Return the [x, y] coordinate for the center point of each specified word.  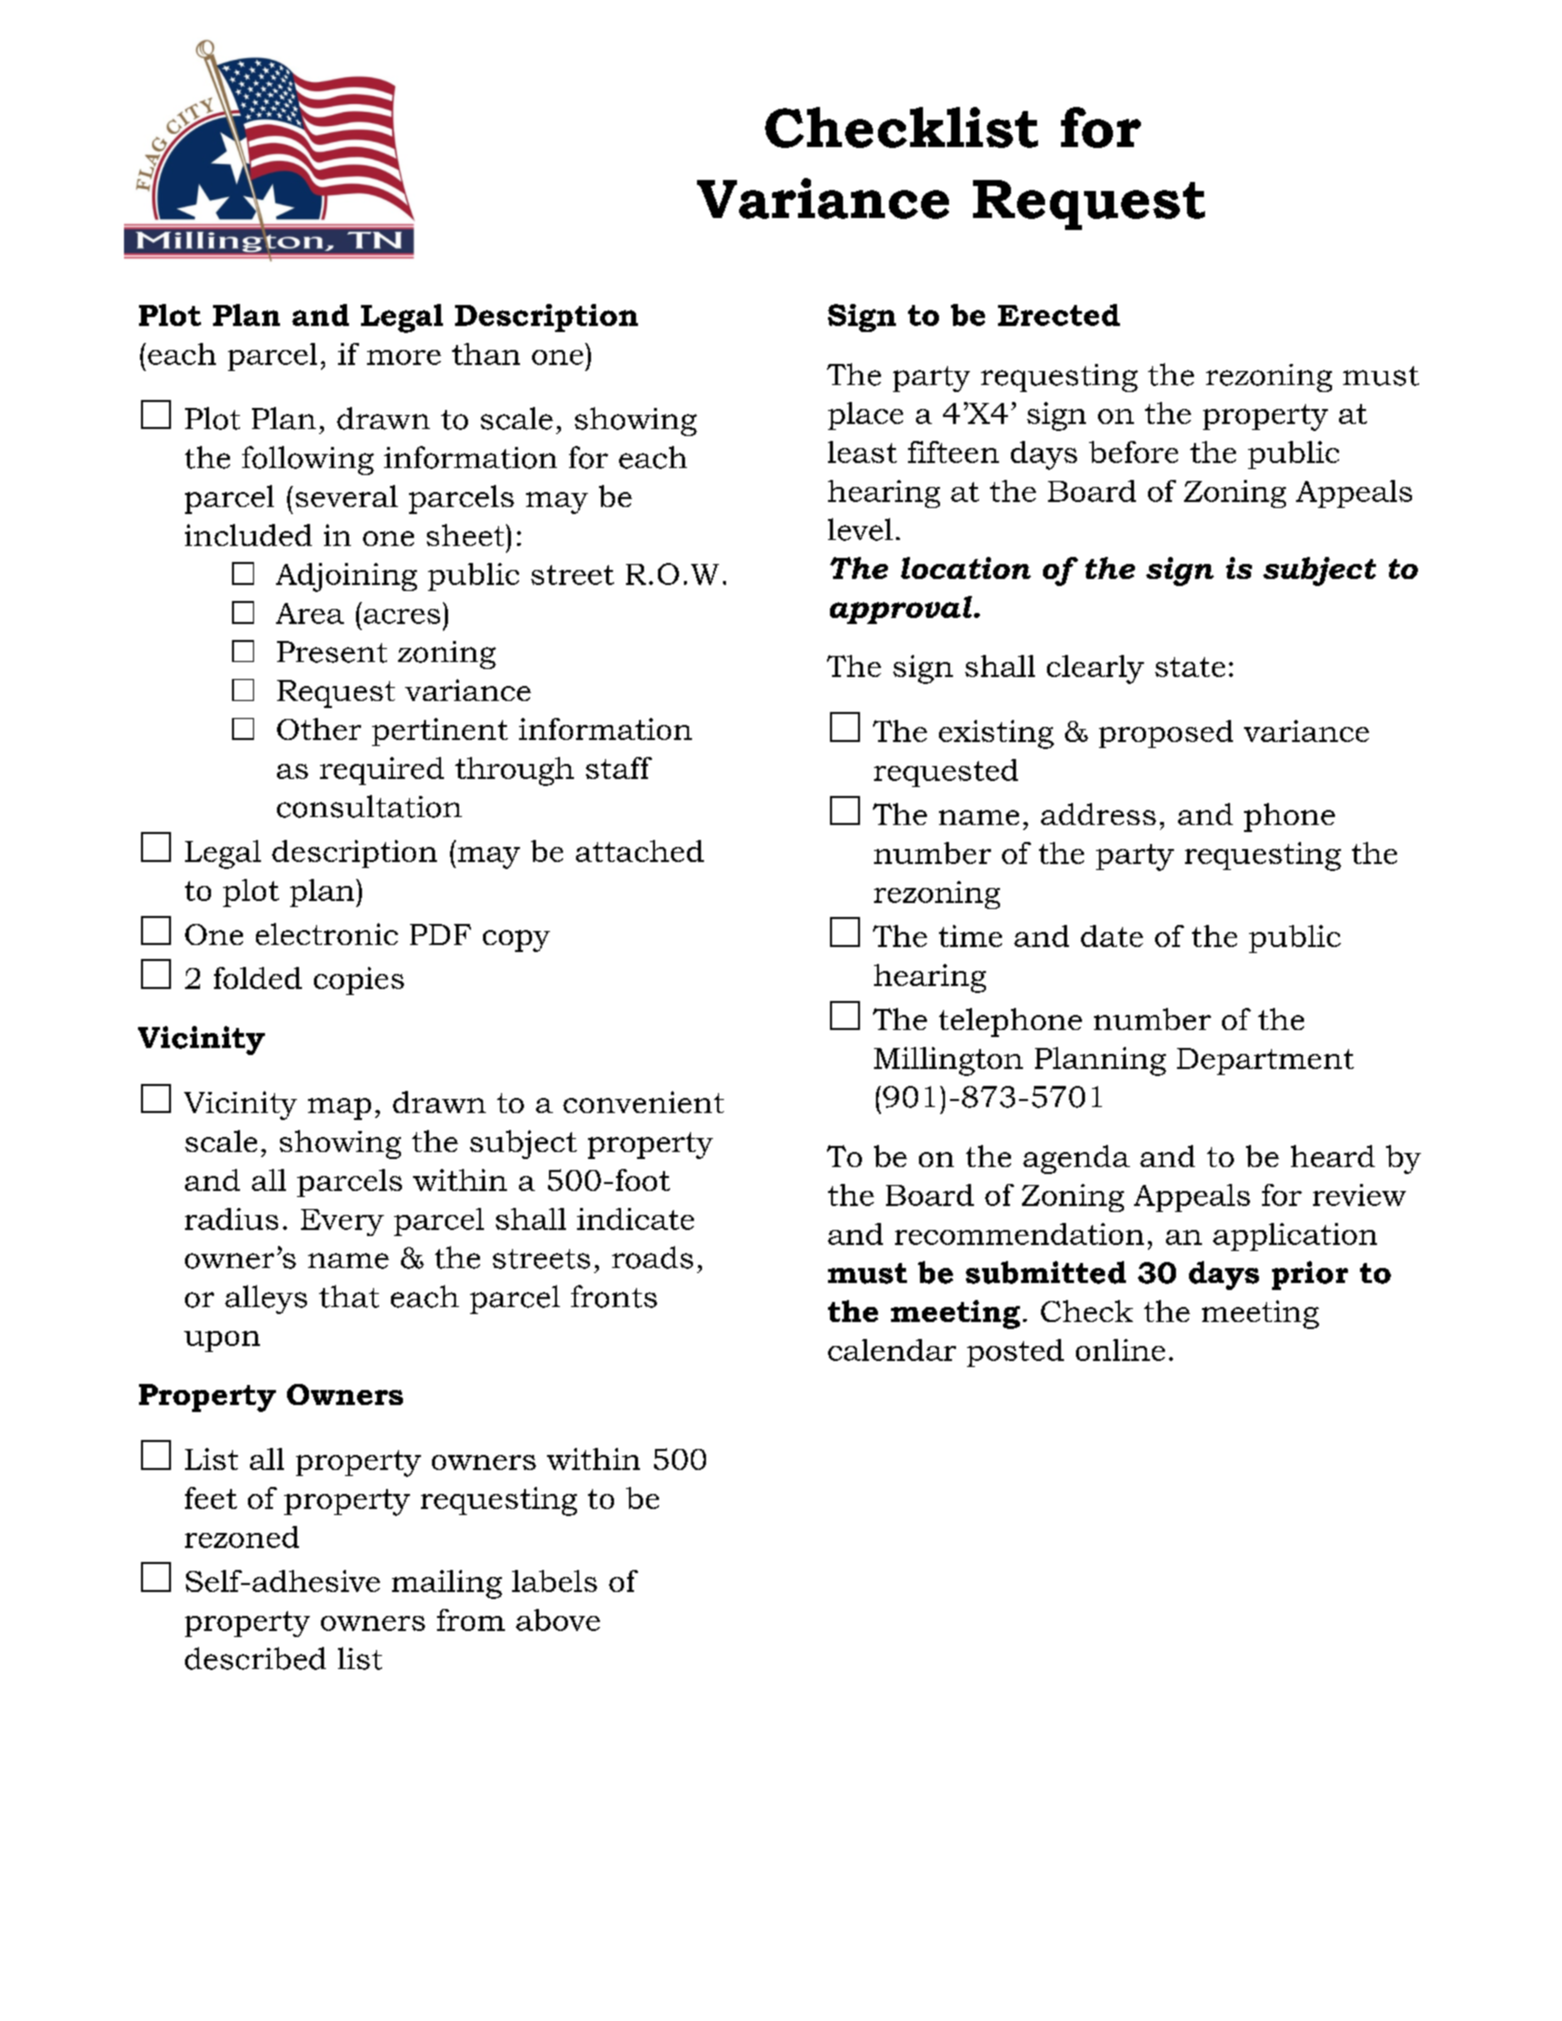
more [404, 357]
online [1120, 1350]
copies [359, 981]
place [865, 416]
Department [1265, 1061]
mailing [447, 1584]
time [970, 936]
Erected [1059, 315]
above [558, 1620]
